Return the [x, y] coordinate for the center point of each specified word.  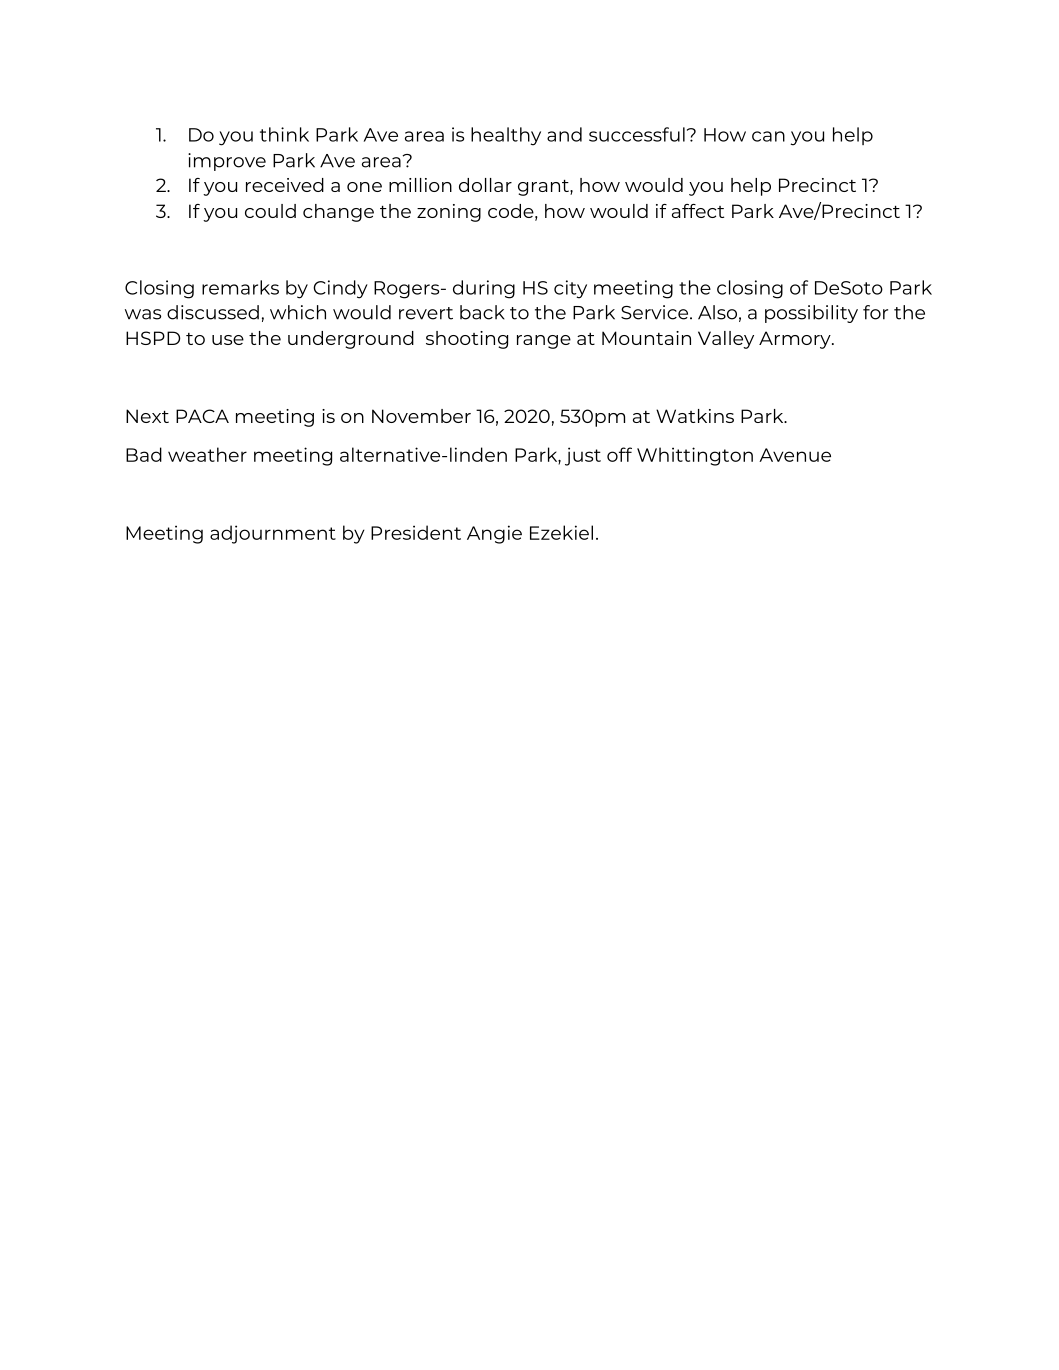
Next [147, 416]
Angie [494, 534]
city [570, 289]
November [421, 416]
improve [227, 162]
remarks [240, 287]
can [768, 136]
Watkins [695, 416]
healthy [506, 136]
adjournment [273, 534]
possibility [811, 314]
